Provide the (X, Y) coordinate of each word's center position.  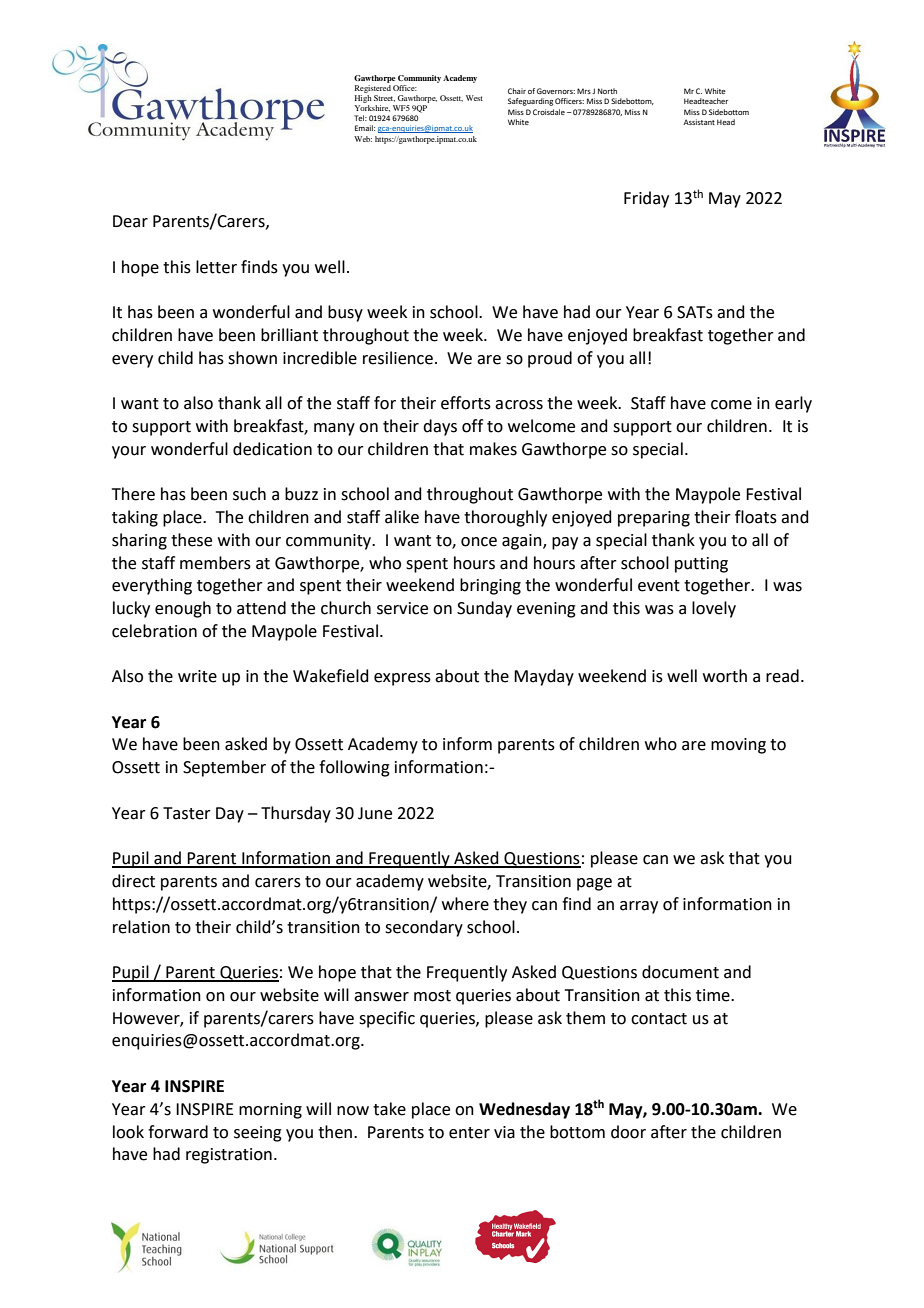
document (680, 972)
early (793, 404)
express (402, 679)
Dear (130, 221)
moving (738, 746)
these (191, 540)
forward (178, 1132)
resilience (398, 358)
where (465, 904)
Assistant (699, 122)
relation (141, 927)
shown (252, 358)
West (474, 98)
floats (756, 517)
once (479, 542)
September (224, 768)
